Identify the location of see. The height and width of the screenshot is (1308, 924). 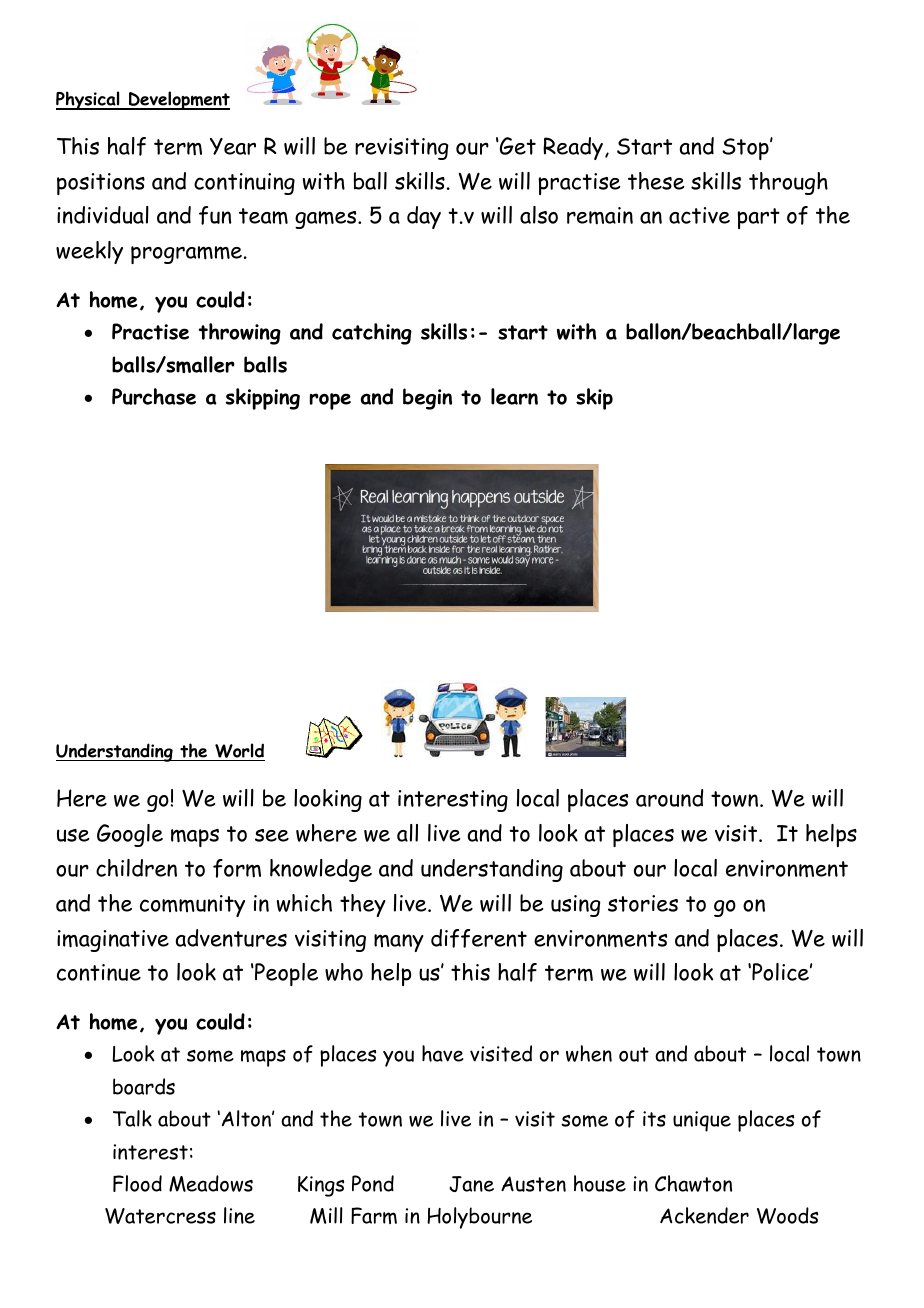
(272, 835).
